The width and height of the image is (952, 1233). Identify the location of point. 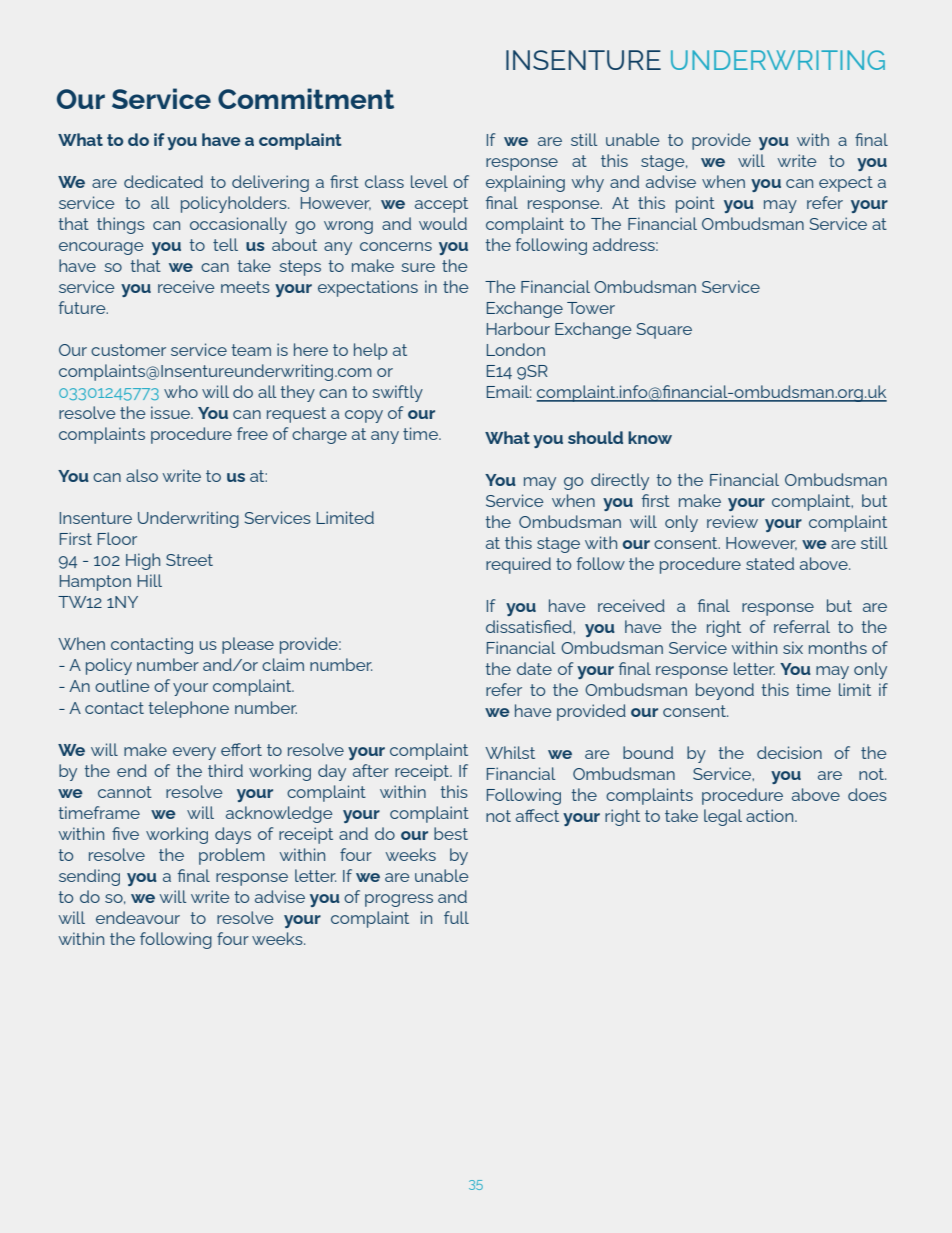
(695, 204).
